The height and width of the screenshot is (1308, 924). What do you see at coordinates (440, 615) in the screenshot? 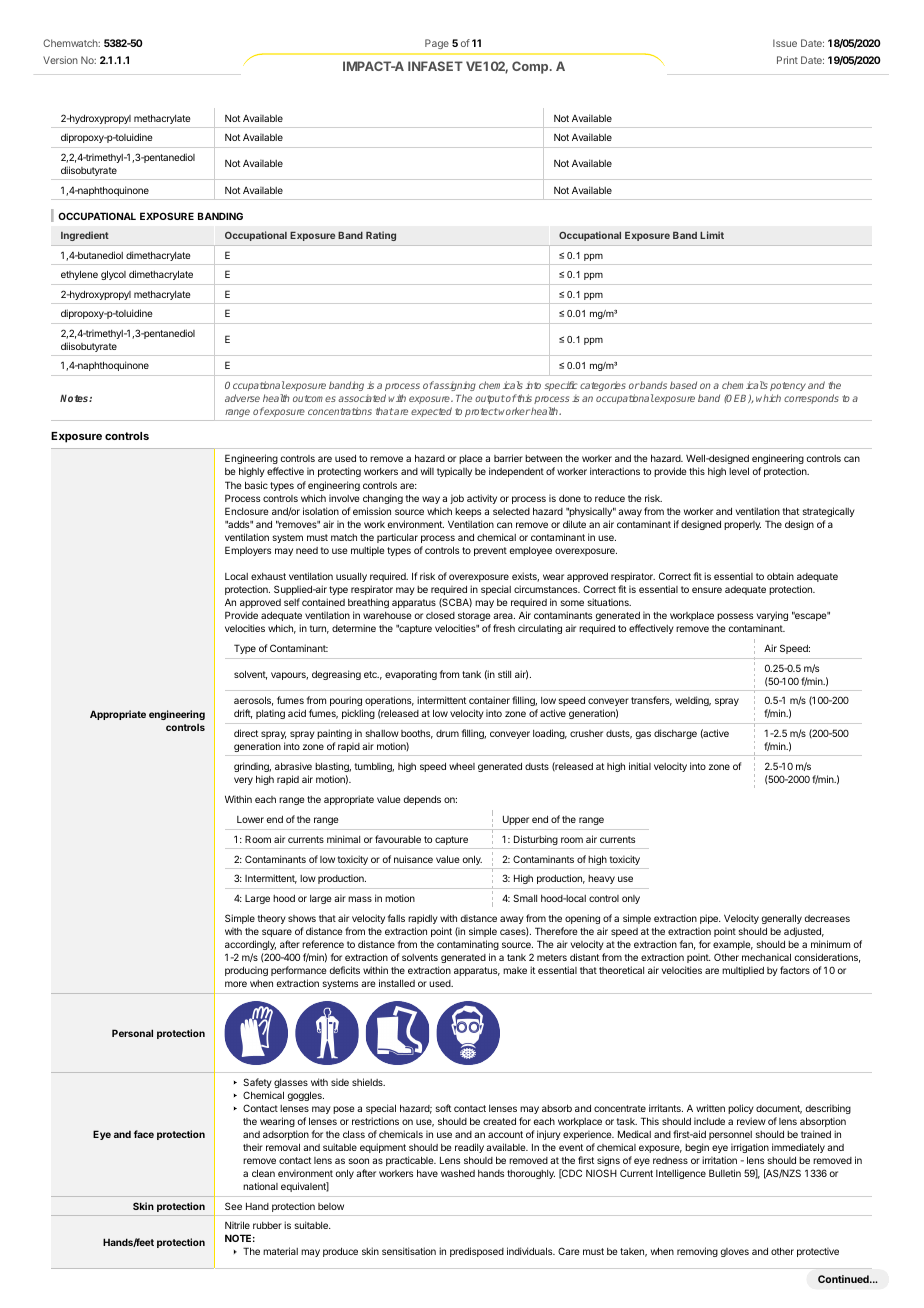
I see `closed` at bounding box center [440, 615].
